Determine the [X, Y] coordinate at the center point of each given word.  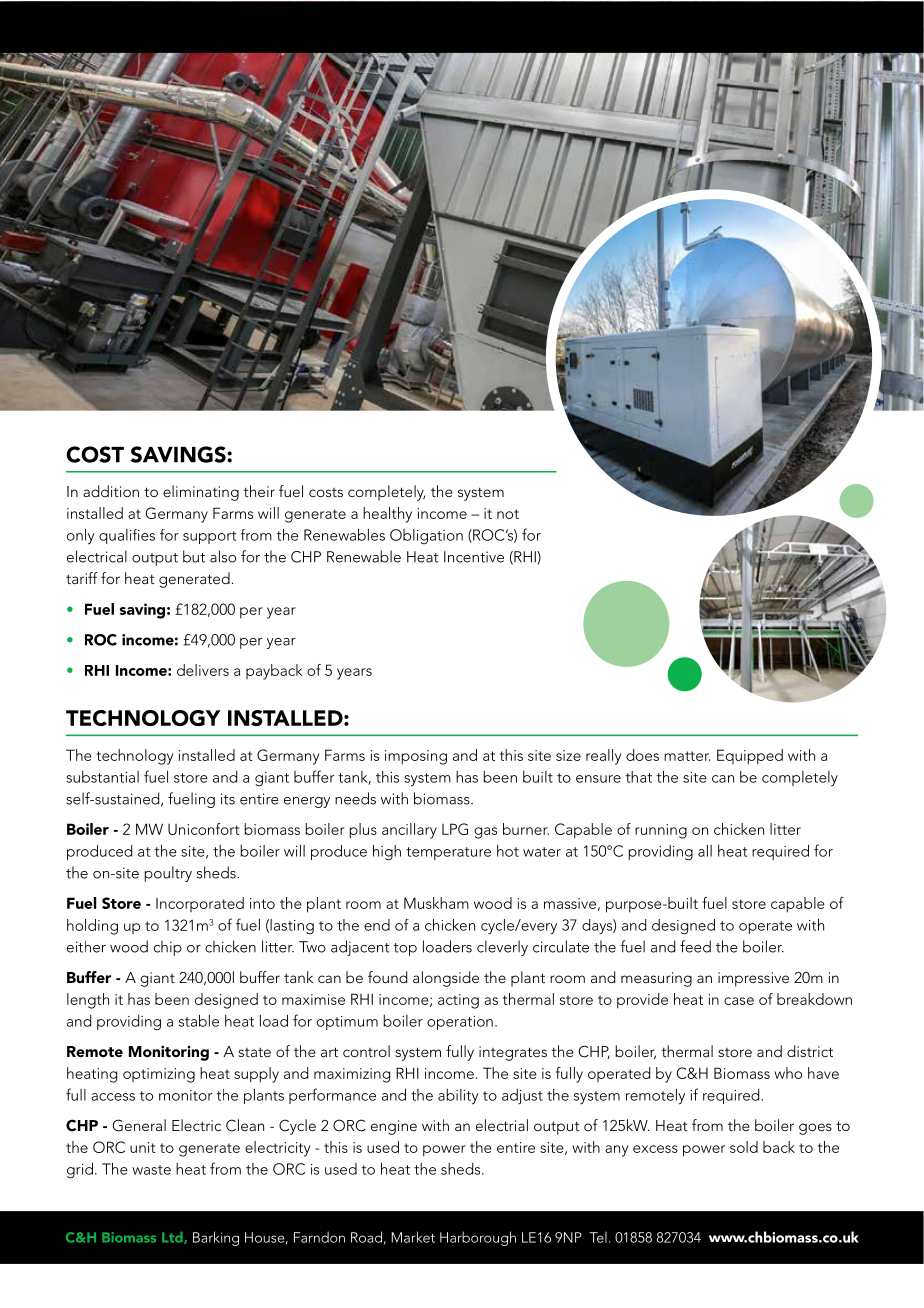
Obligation [426, 536]
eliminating [201, 493]
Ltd [173, 1238]
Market [413, 1237]
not [508, 514]
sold [744, 1147]
